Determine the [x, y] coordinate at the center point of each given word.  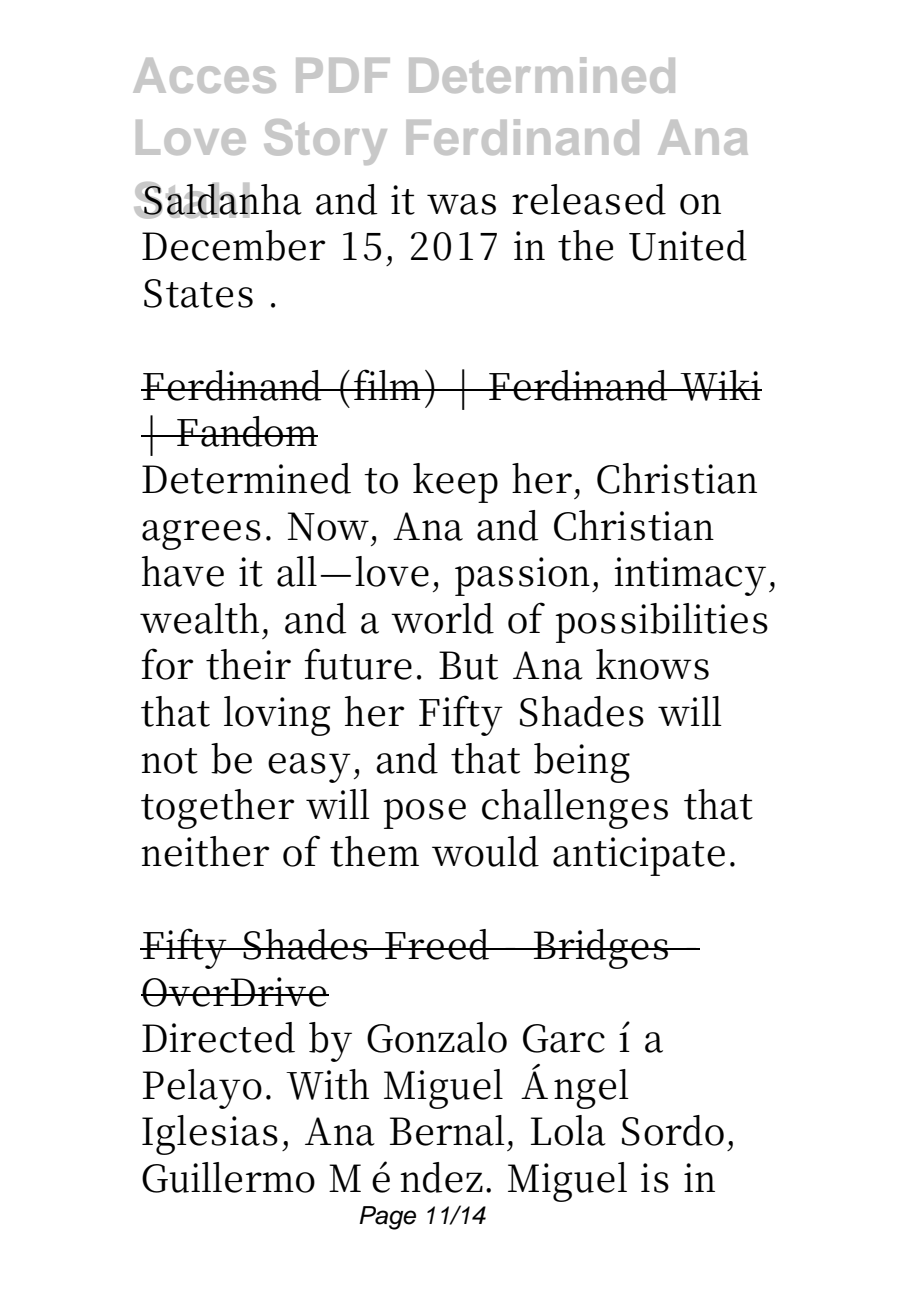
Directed [218, 1037]
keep [455, 483]
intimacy [690, 576]
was [461, 204]
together [218, 809]
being [582, 763]
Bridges [600, 949]
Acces [204, 75]
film [389, 384]
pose [424, 814]
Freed [437, 944]
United [688, 245]
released [589, 199]
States [198, 293]
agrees [201, 535]
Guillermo [228, 1177]
